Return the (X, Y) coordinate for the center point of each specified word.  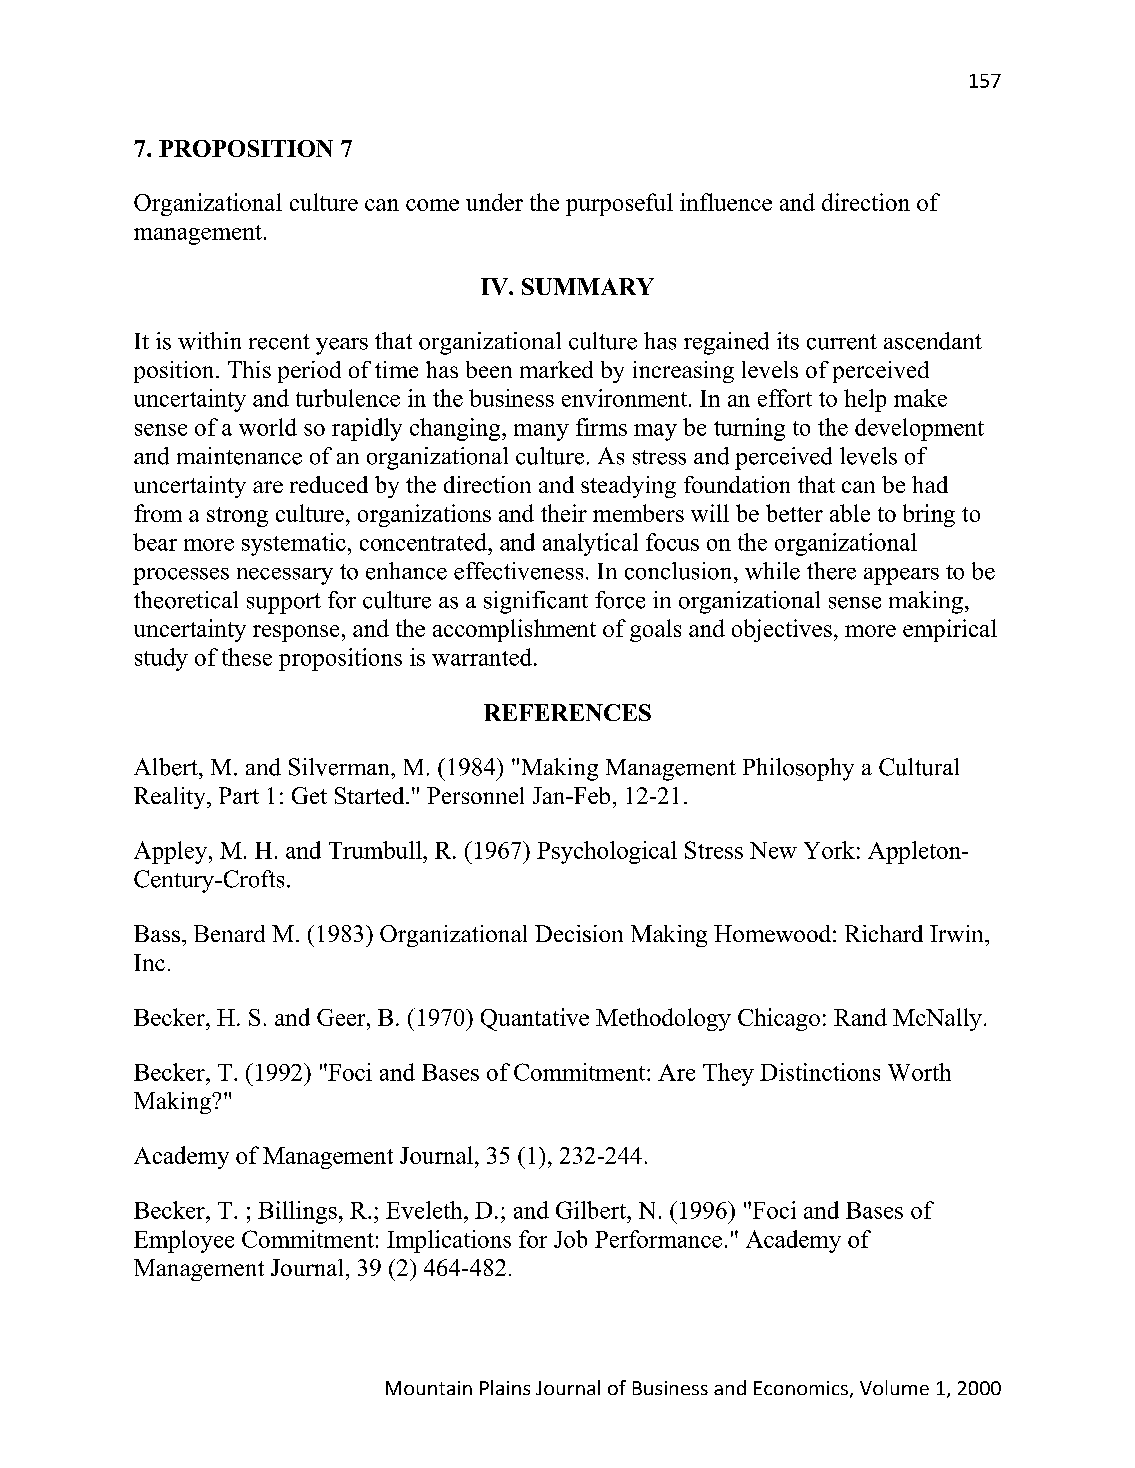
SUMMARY (588, 286)
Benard (229, 933)
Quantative (535, 1019)
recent (279, 342)
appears (901, 576)
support (284, 603)
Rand (860, 1017)
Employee (184, 1241)
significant (536, 602)
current (842, 342)
